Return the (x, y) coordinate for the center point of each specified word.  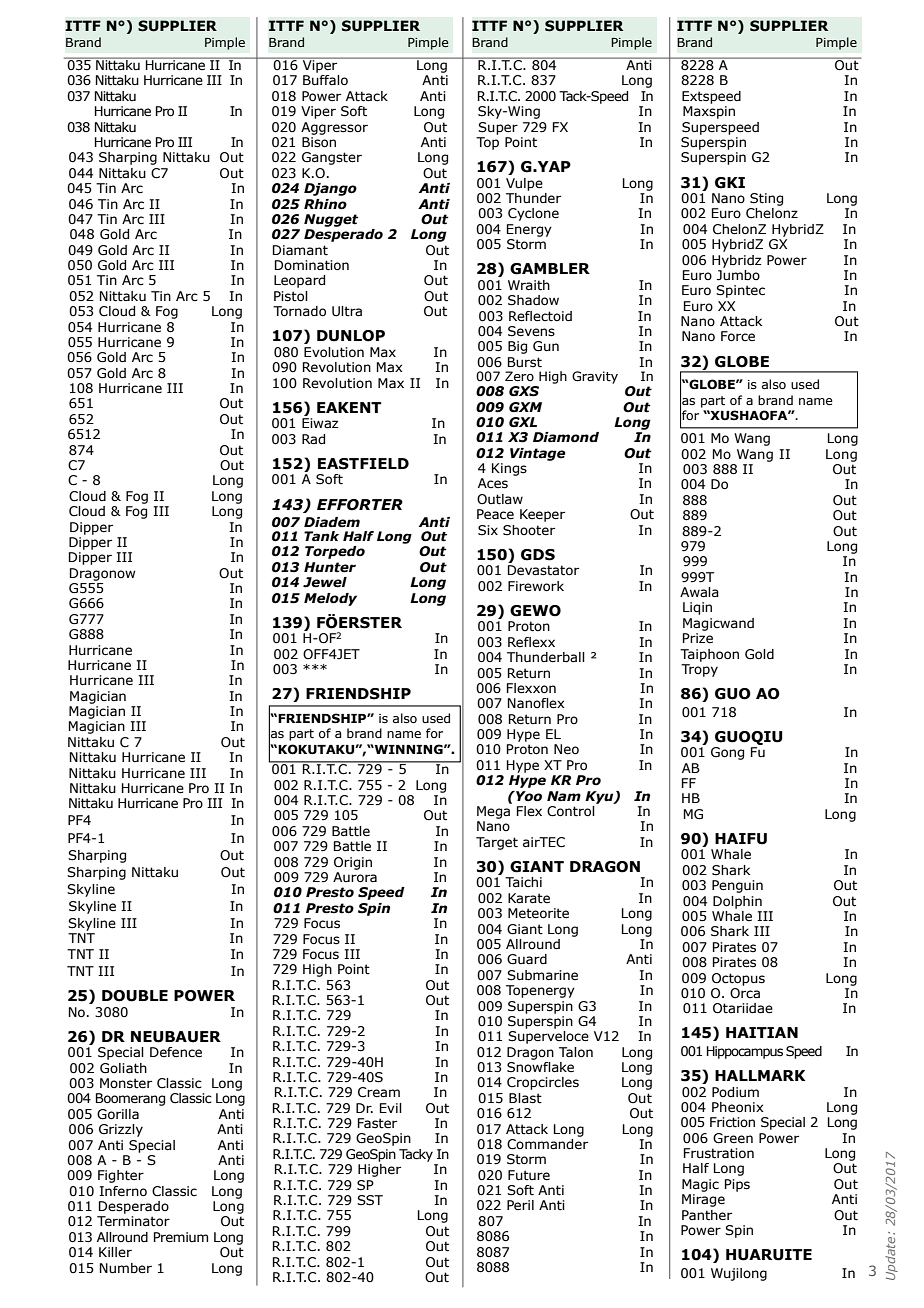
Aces (493, 483)
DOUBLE (135, 996)
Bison (319, 142)
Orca (745, 993)
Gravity (595, 377)
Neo (566, 749)
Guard (527, 959)
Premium (181, 1237)
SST (370, 1200)
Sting (766, 199)
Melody (330, 599)
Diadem (332, 522)
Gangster (332, 158)
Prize (698, 638)
